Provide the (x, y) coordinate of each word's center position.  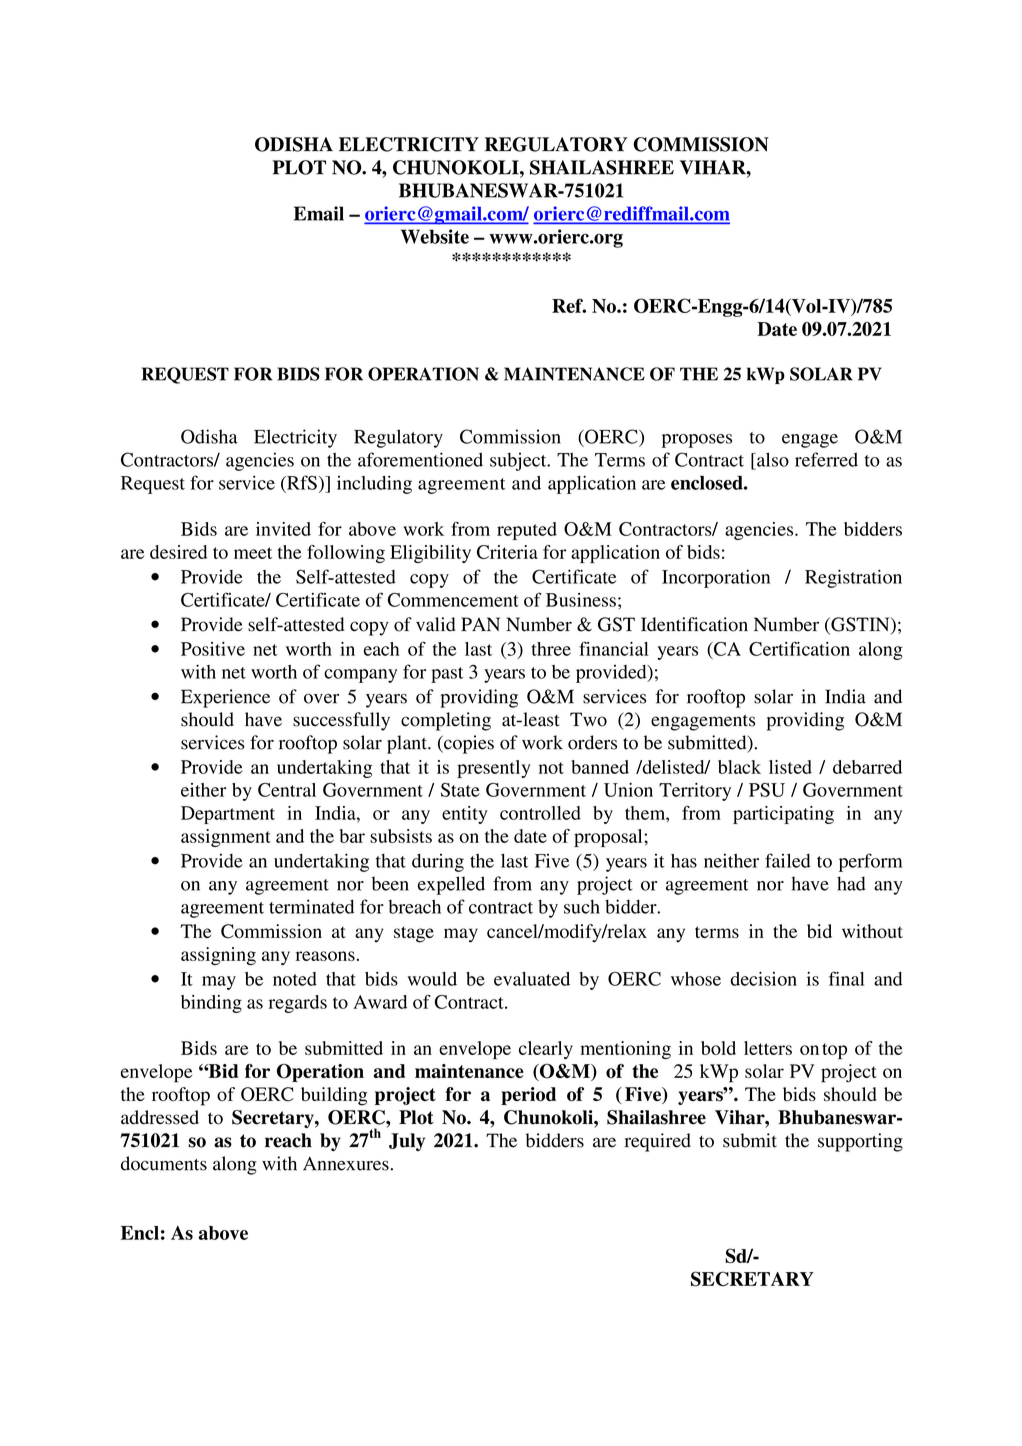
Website (435, 236)
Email (319, 213)
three (551, 649)
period (528, 1096)
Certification (799, 648)
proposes (697, 441)
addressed (160, 1117)
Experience (225, 698)
